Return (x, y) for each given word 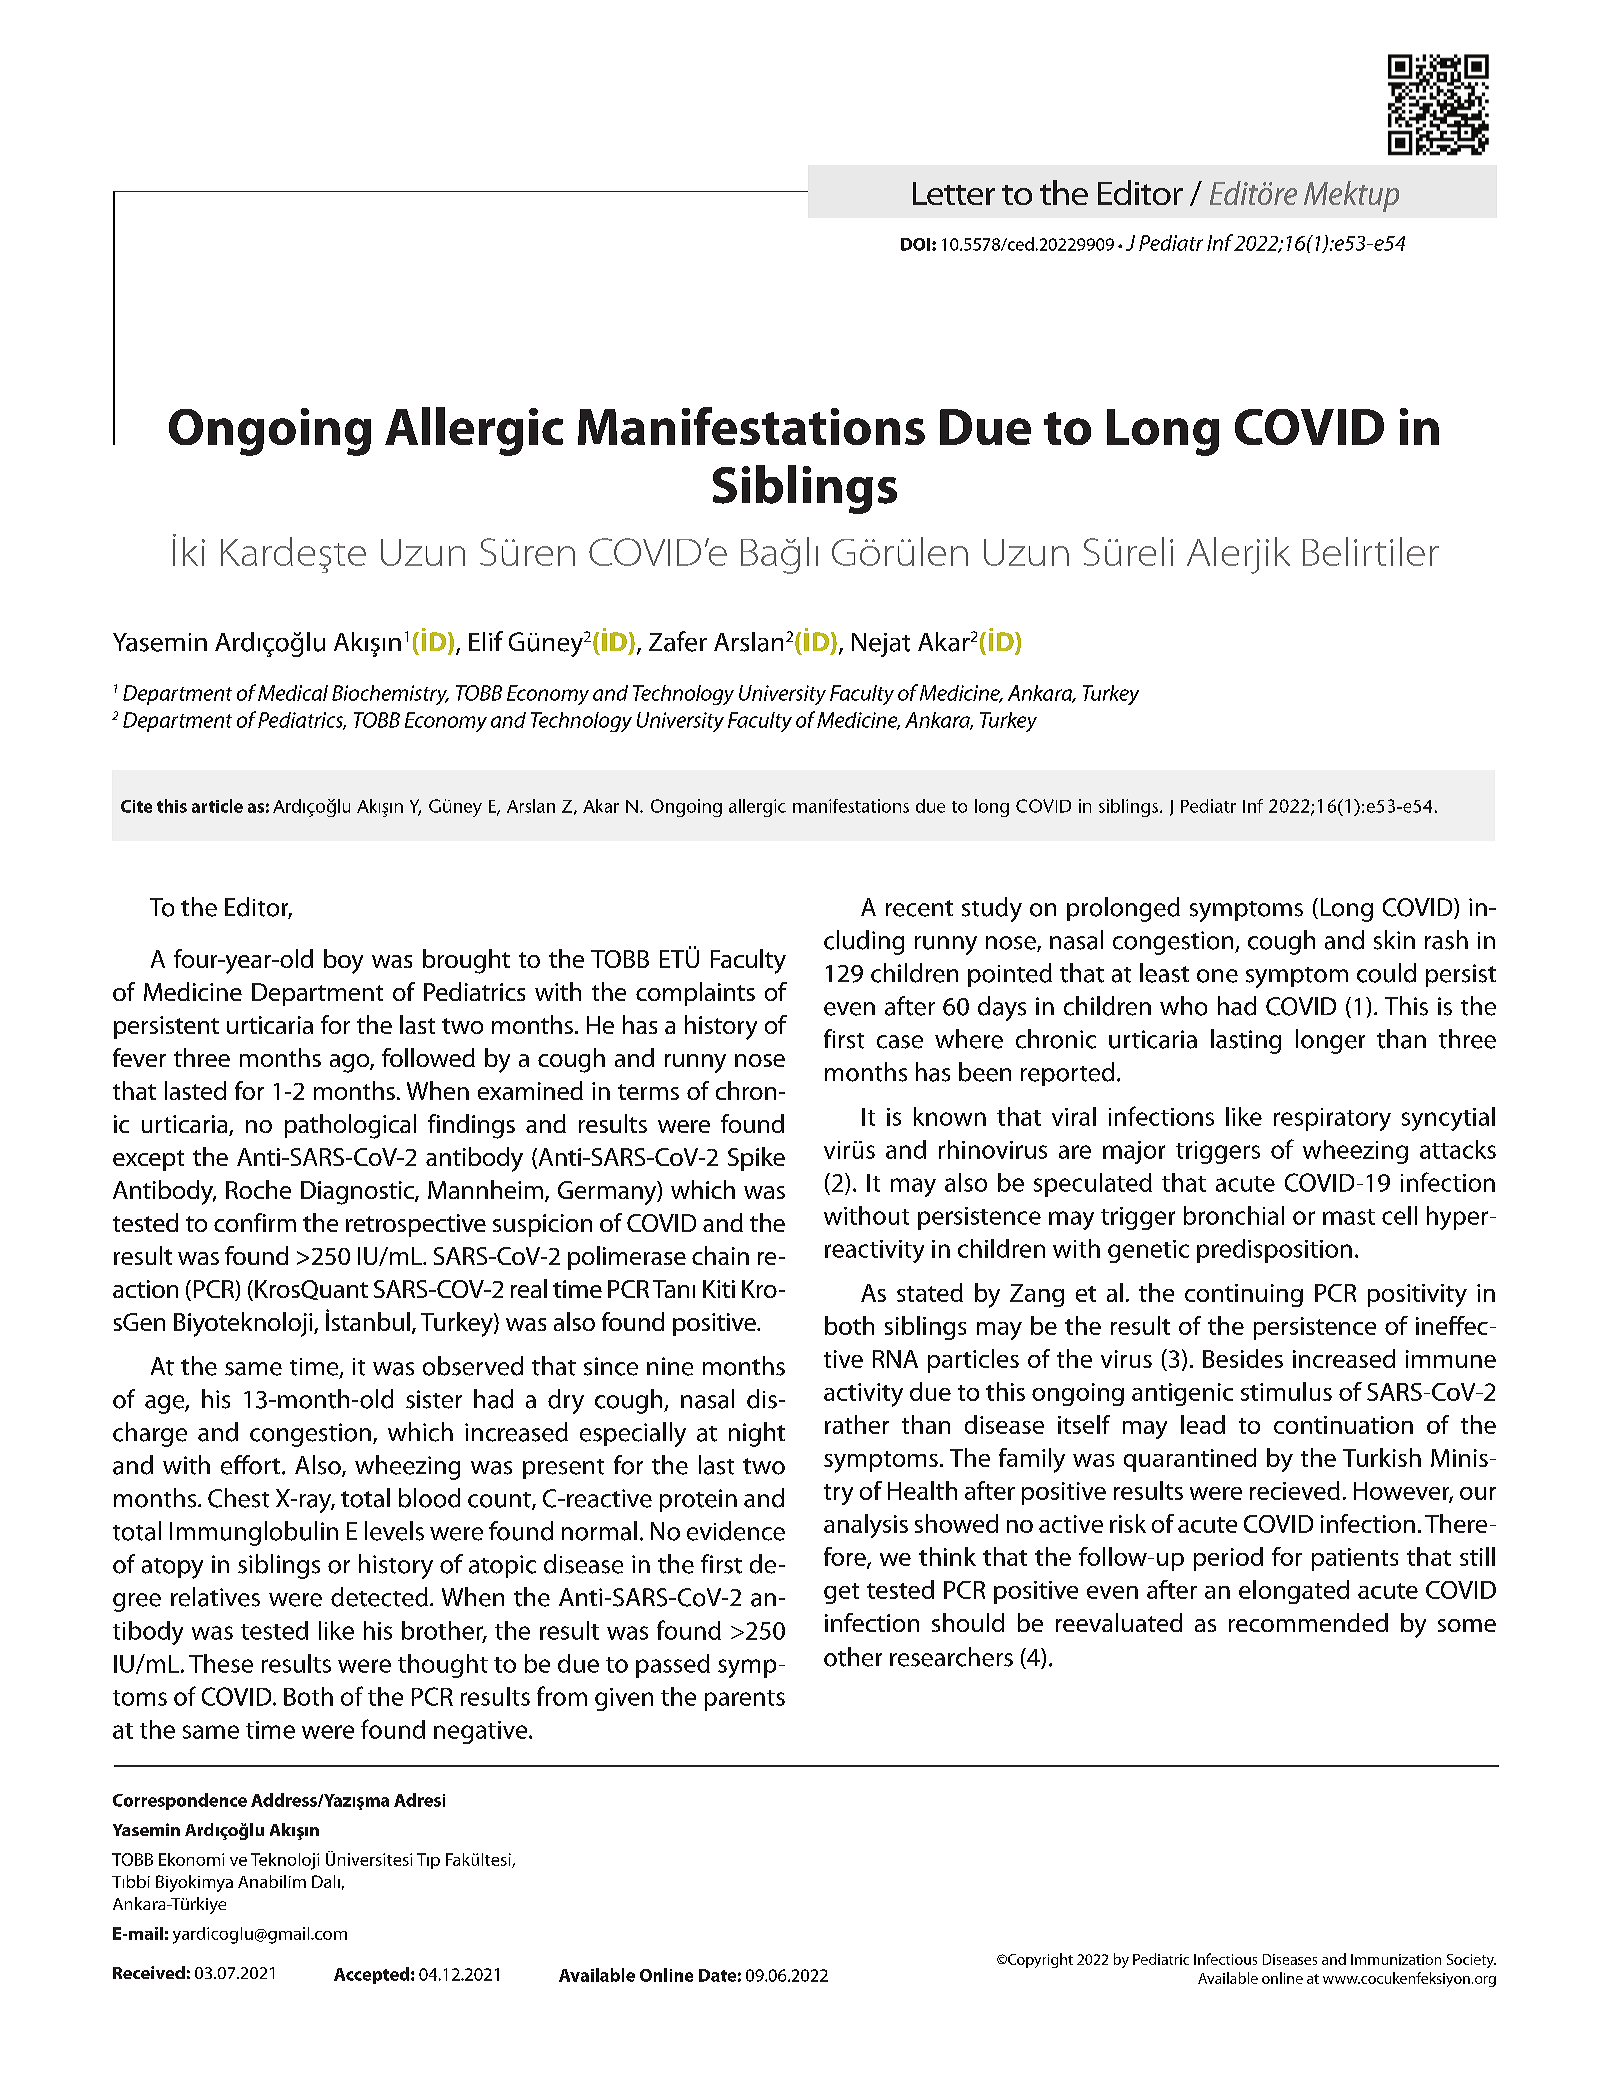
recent (919, 908)
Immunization (1396, 1959)
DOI (917, 244)
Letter (954, 193)
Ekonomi (191, 1859)
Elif (486, 641)
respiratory (1332, 1119)
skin (1394, 940)
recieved (1295, 1490)
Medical (293, 693)
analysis (866, 1526)
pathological (350, 1126)
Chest (238, 1498)
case (900, 1042)
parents (745, 1700)
